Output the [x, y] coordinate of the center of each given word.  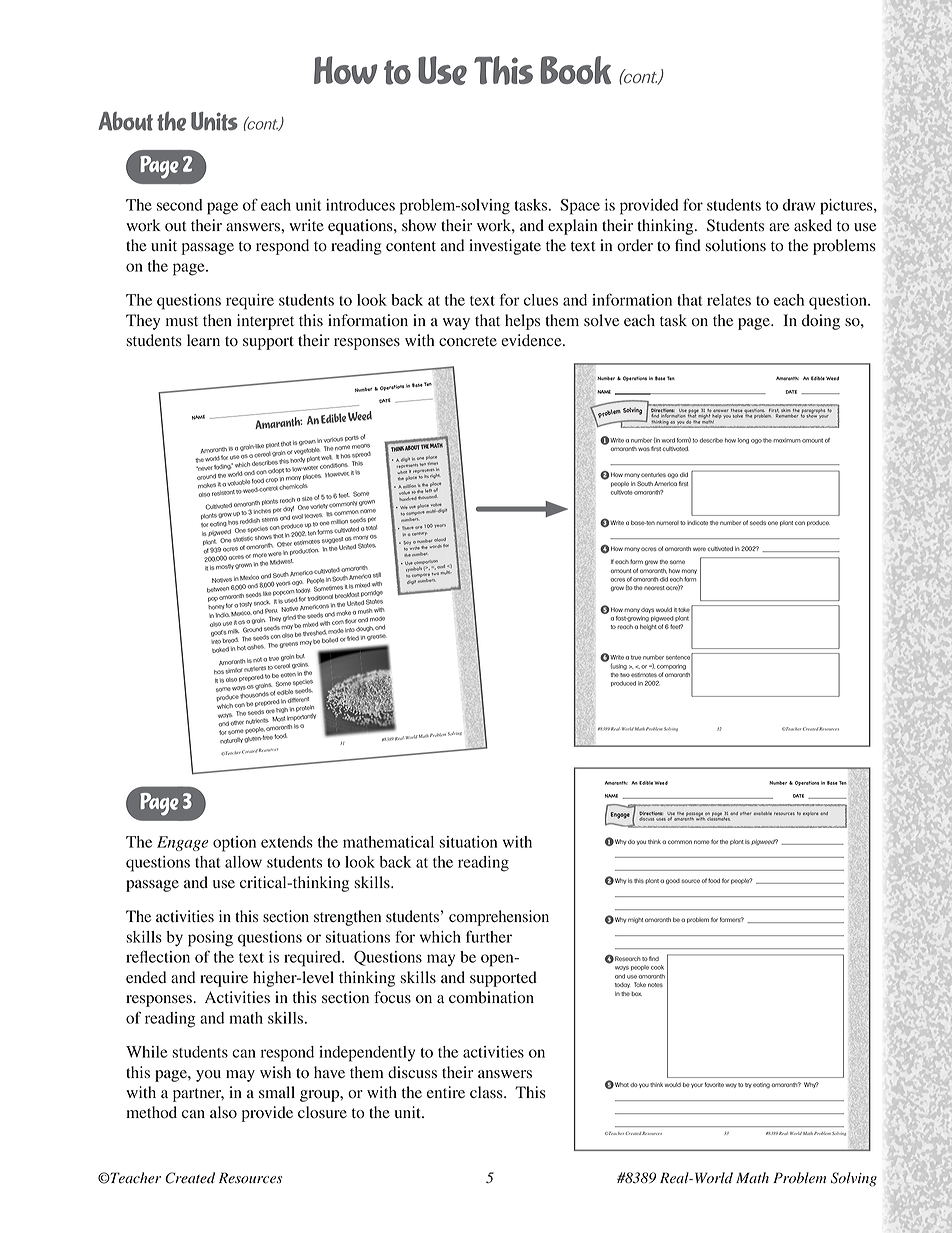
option [234, 844]
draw [799, 205]
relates [729, 300]
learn [203, 340]
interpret [265, 322]
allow [243, 862]
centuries [653, 475]
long [743, 441]
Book [575, 70]
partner [198, 1095]
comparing [671, 667]
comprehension [499, 918]
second [180, 205]
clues [541, 300]
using [619, 667]
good [673, 882]
